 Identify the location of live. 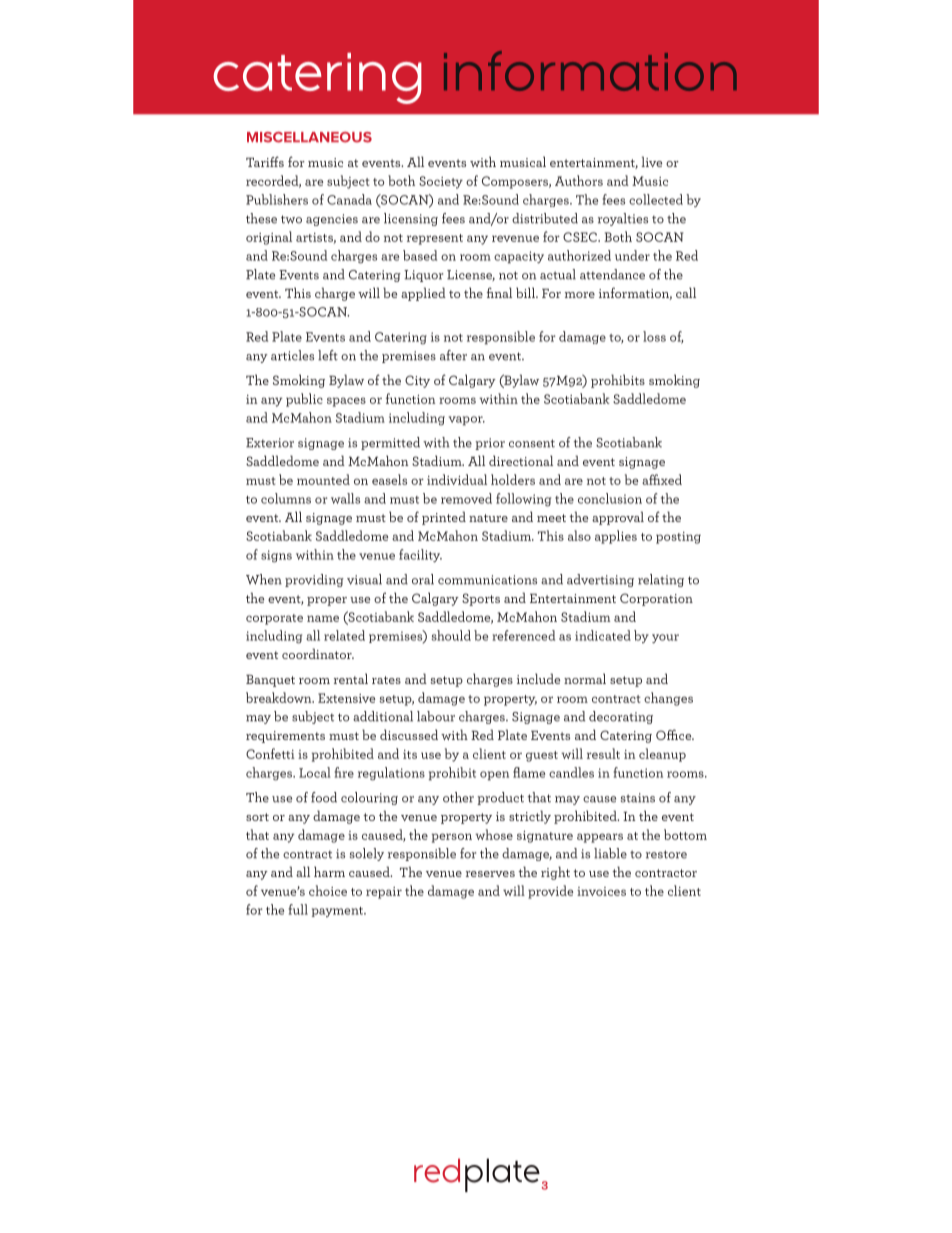
(651, 161).
